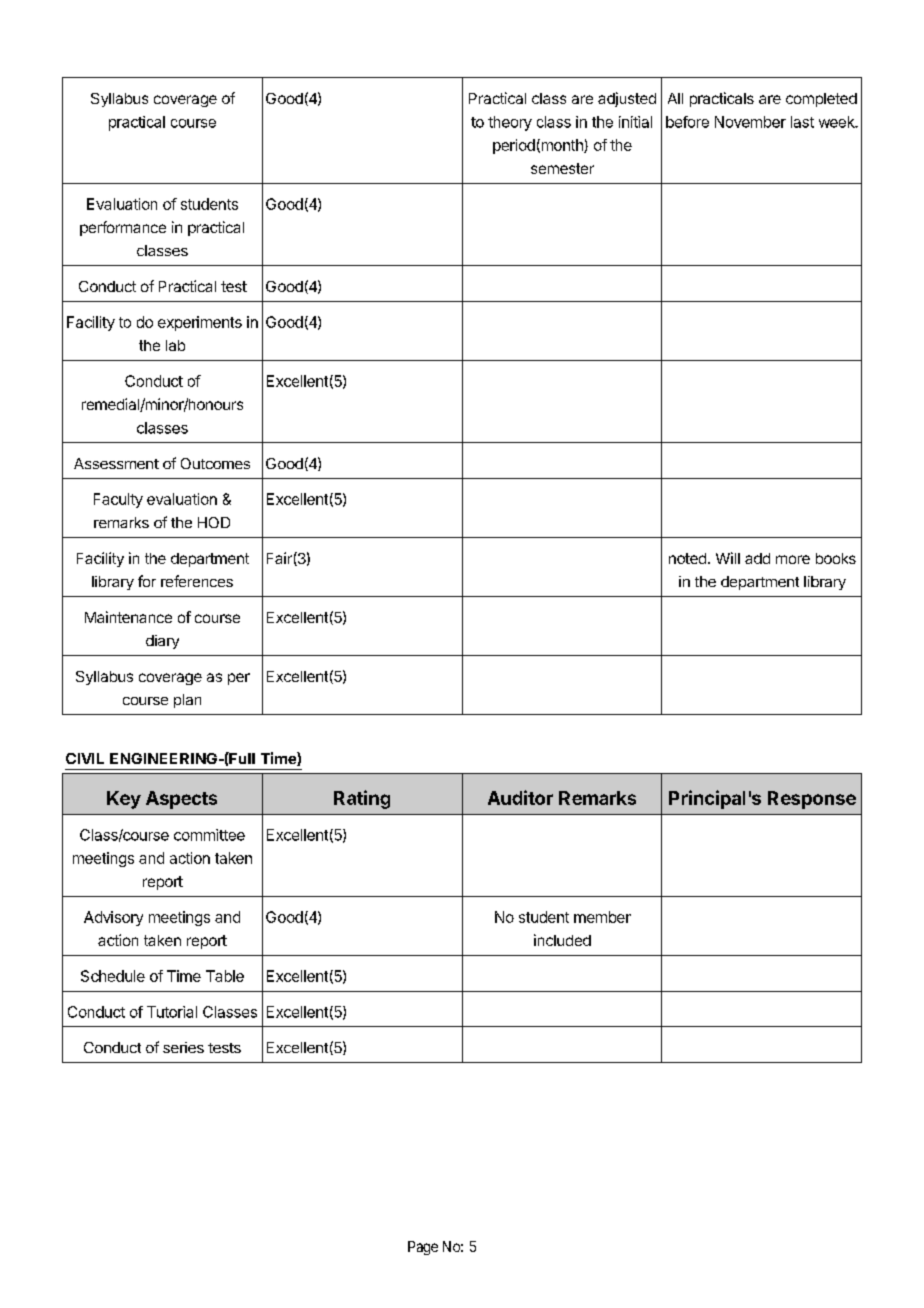 This document has width=924, height=1308. I want to click on add, so click(757, 558).
